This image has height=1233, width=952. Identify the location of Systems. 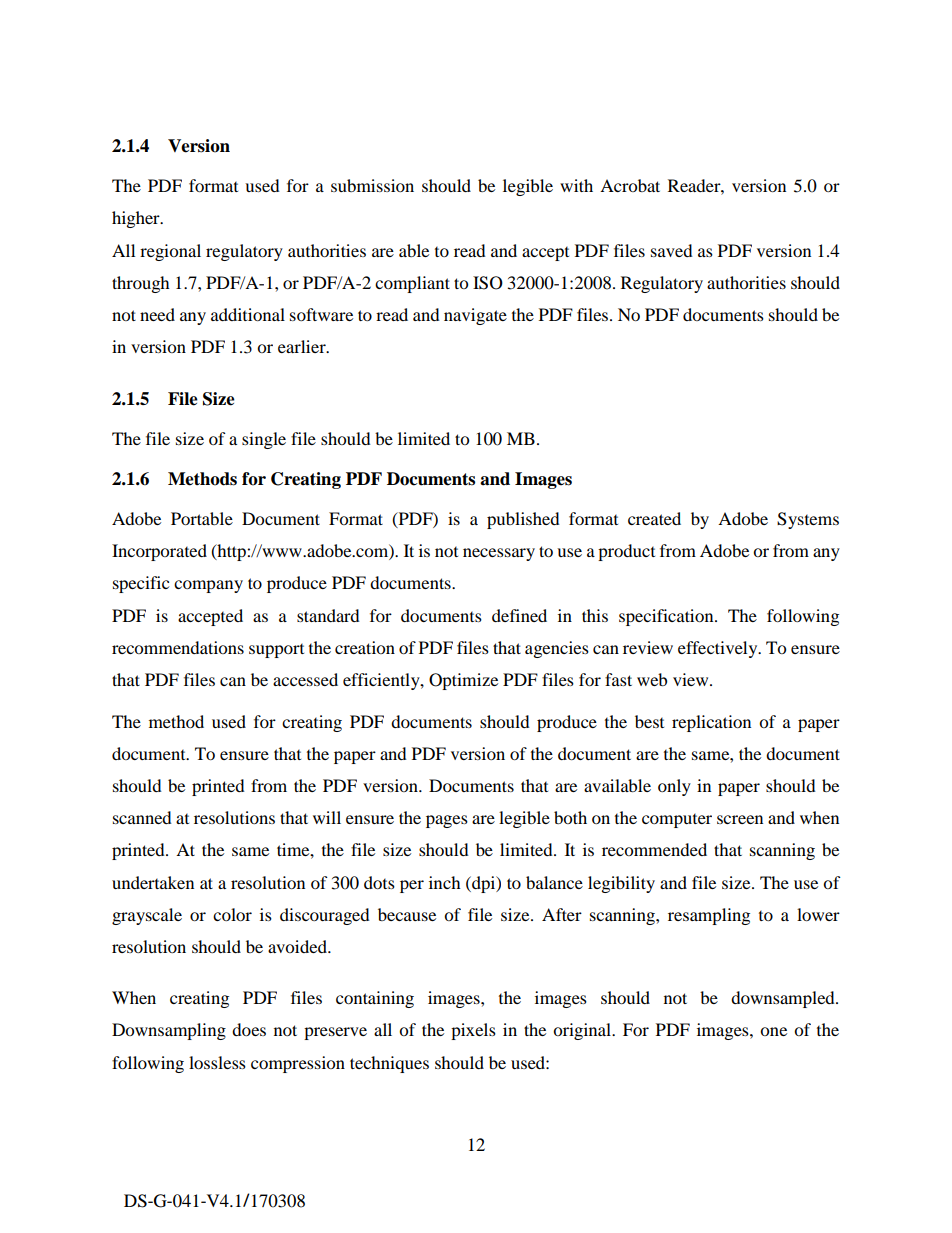
(808, 520).
